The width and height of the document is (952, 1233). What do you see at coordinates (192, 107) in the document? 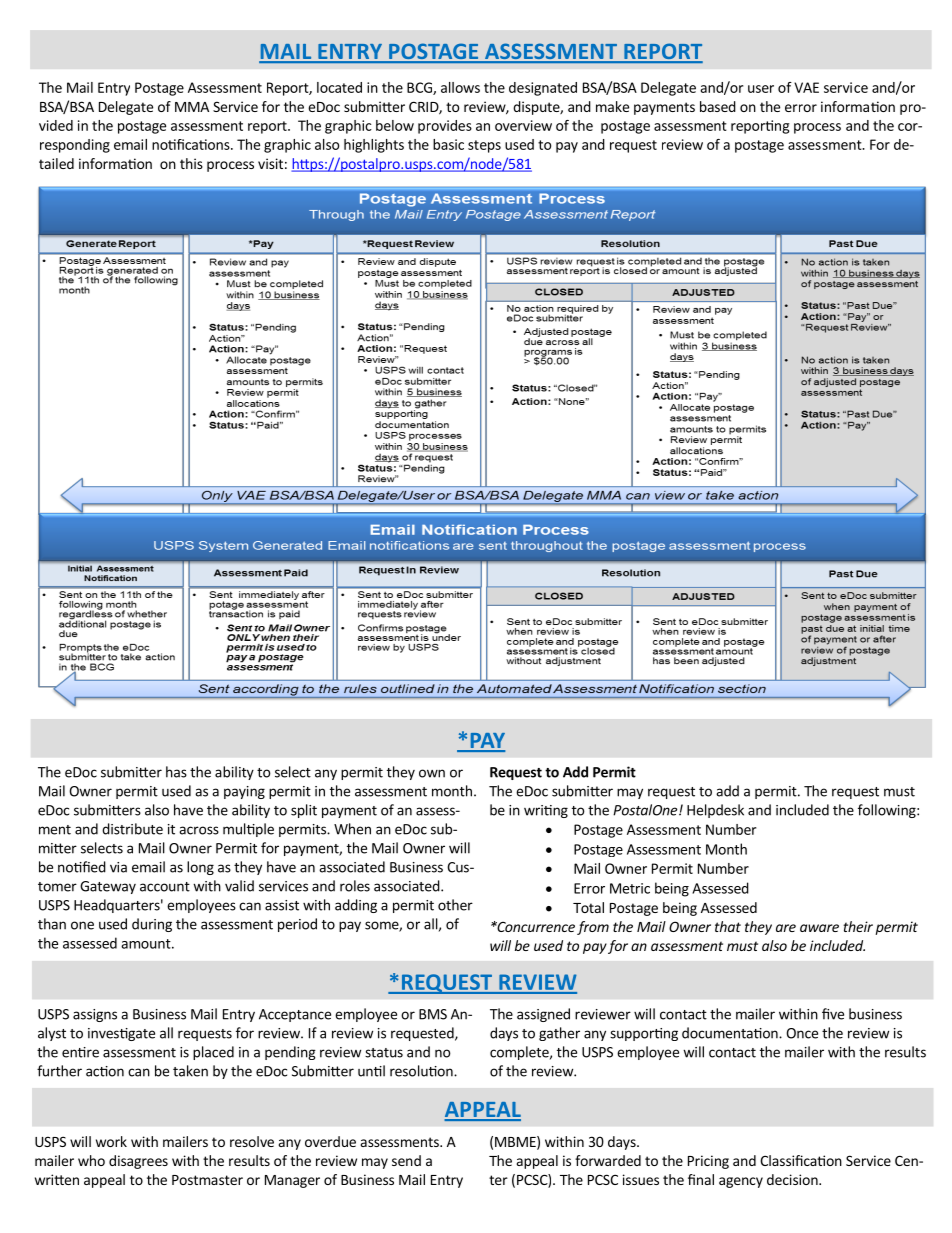
I see `MMA` at bounding box center [192, 107].
